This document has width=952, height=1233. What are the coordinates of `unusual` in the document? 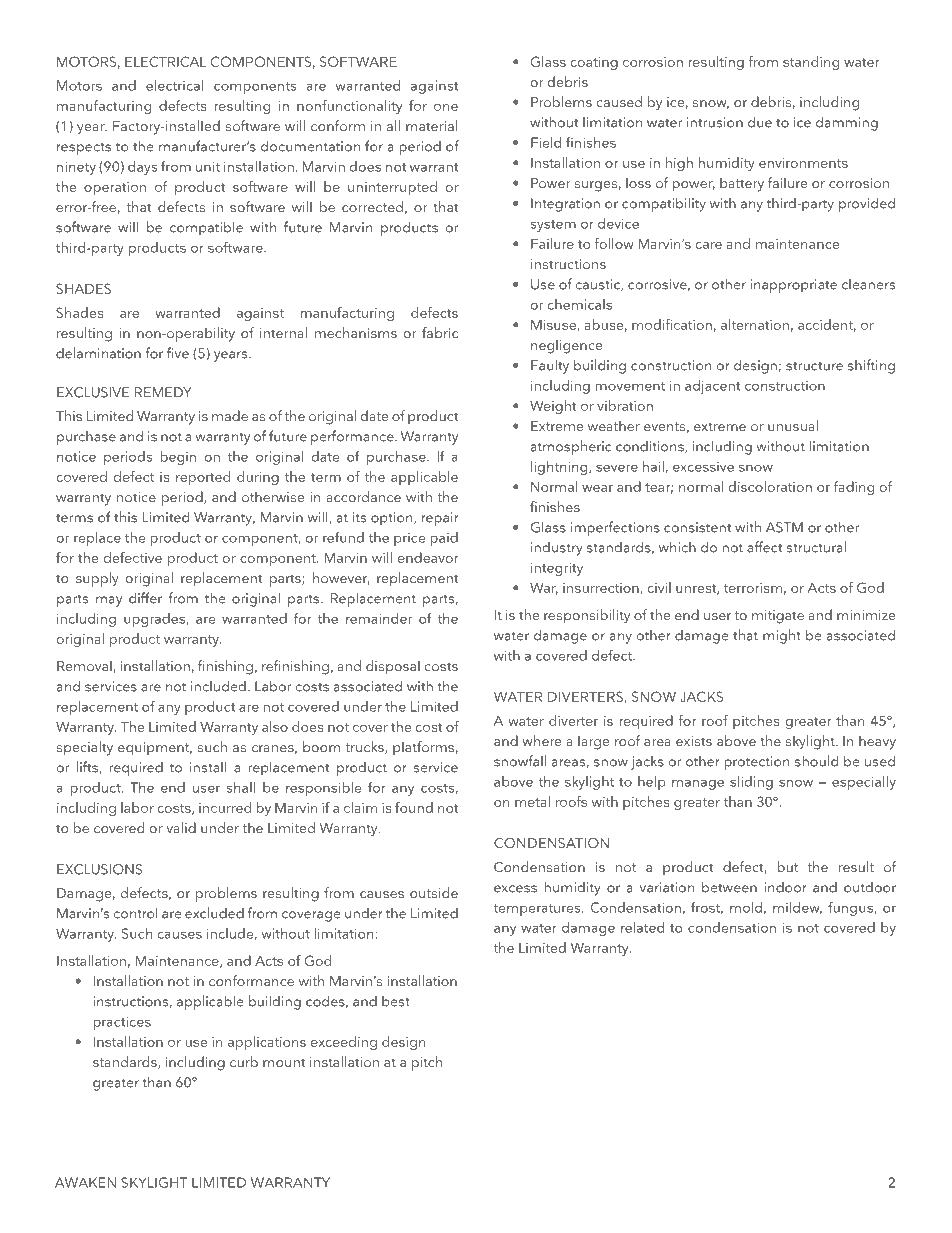 It's located at (793, 425).
